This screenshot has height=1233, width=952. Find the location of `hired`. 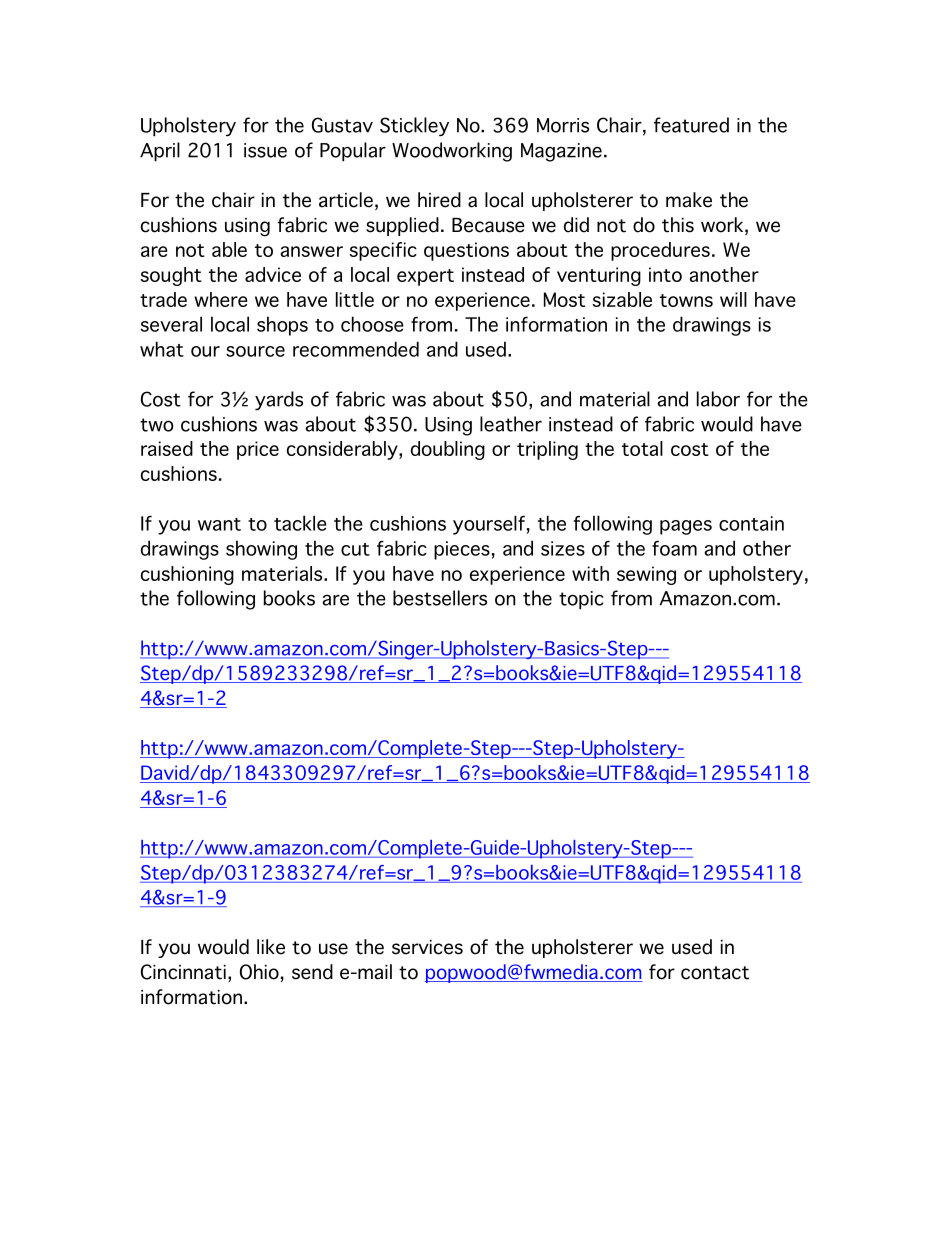

hired is located at coordinates (439, 200).
